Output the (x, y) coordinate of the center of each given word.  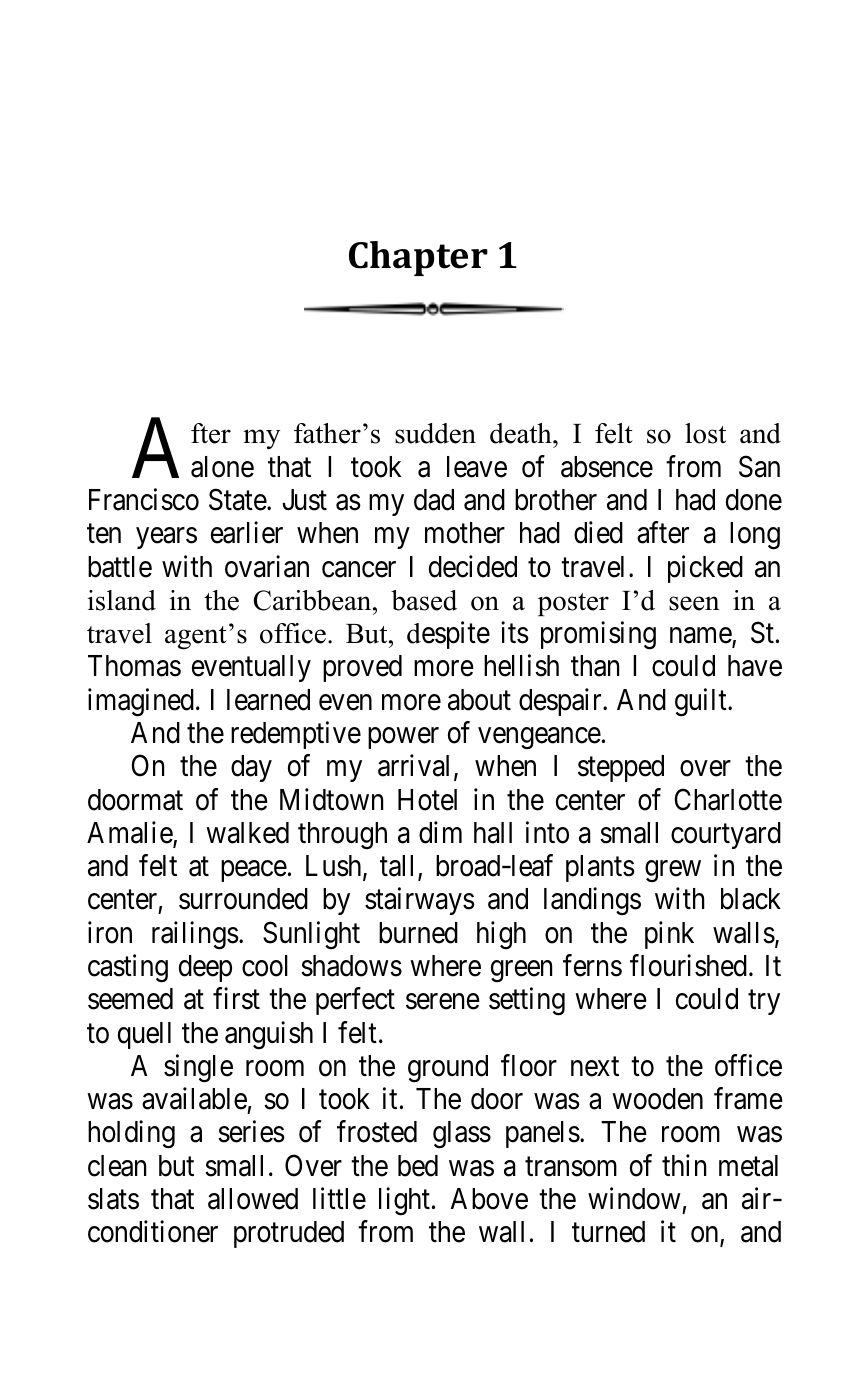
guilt (702, 702)
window (634, 1198)
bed (418, 1166)
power (403, 738)
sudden (435, 433)
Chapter (418, 258)
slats (113, 1199)
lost (705, 433)
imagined (141, 702)
